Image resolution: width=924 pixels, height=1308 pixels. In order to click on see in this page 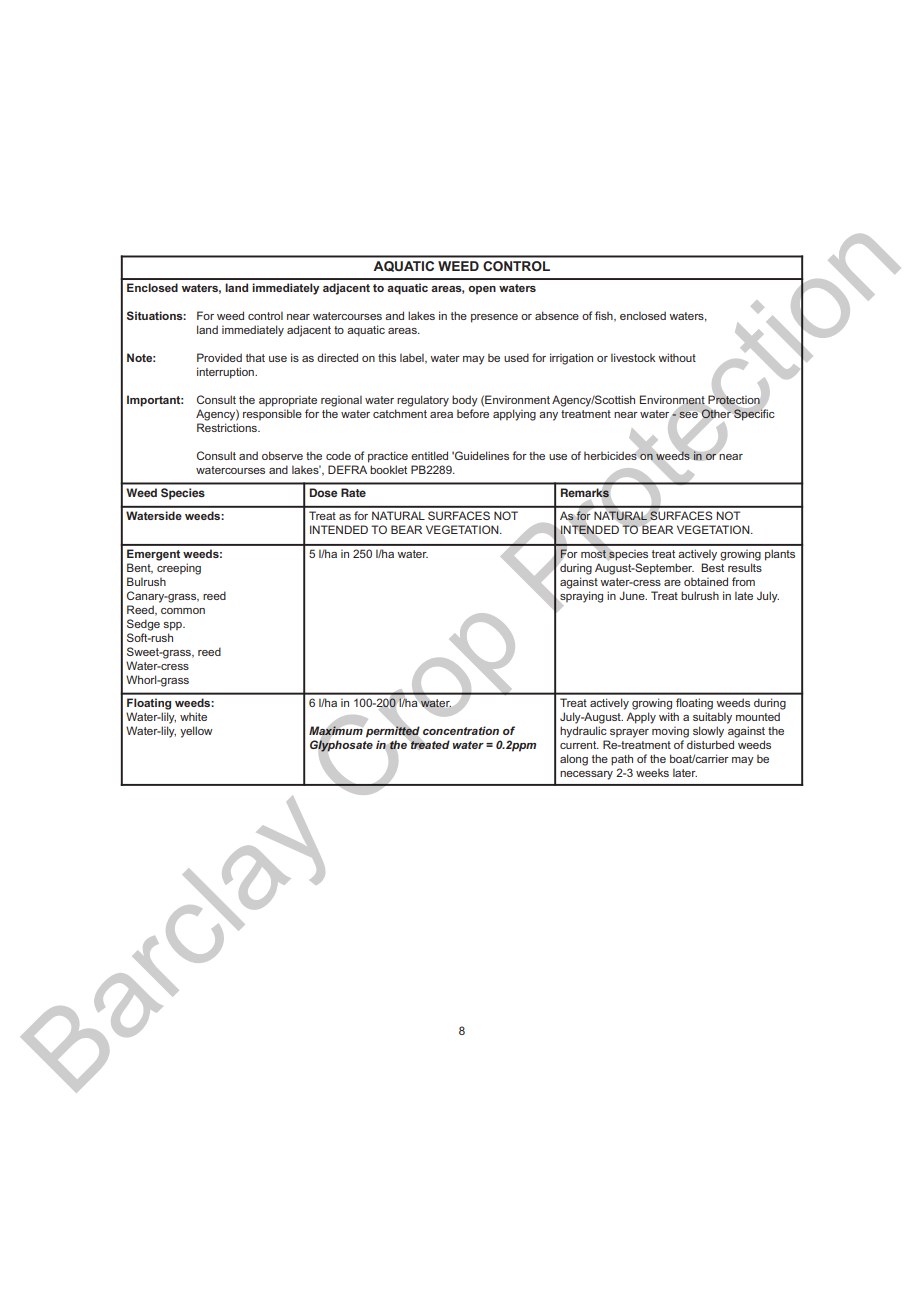, I will do `click(689, 415)`.
